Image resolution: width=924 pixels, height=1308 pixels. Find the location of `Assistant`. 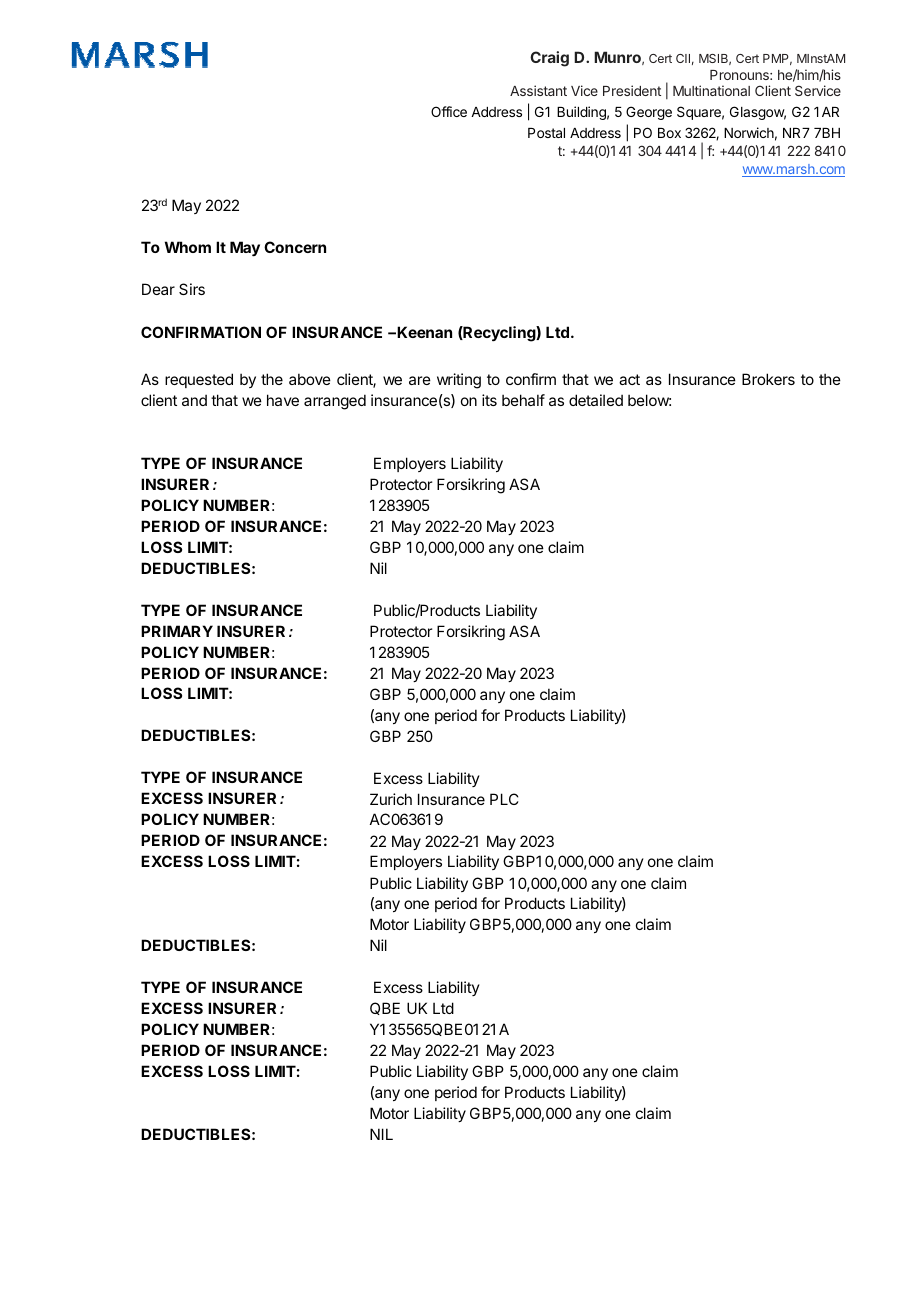

Assistant is located at coordinates (538, 90).
